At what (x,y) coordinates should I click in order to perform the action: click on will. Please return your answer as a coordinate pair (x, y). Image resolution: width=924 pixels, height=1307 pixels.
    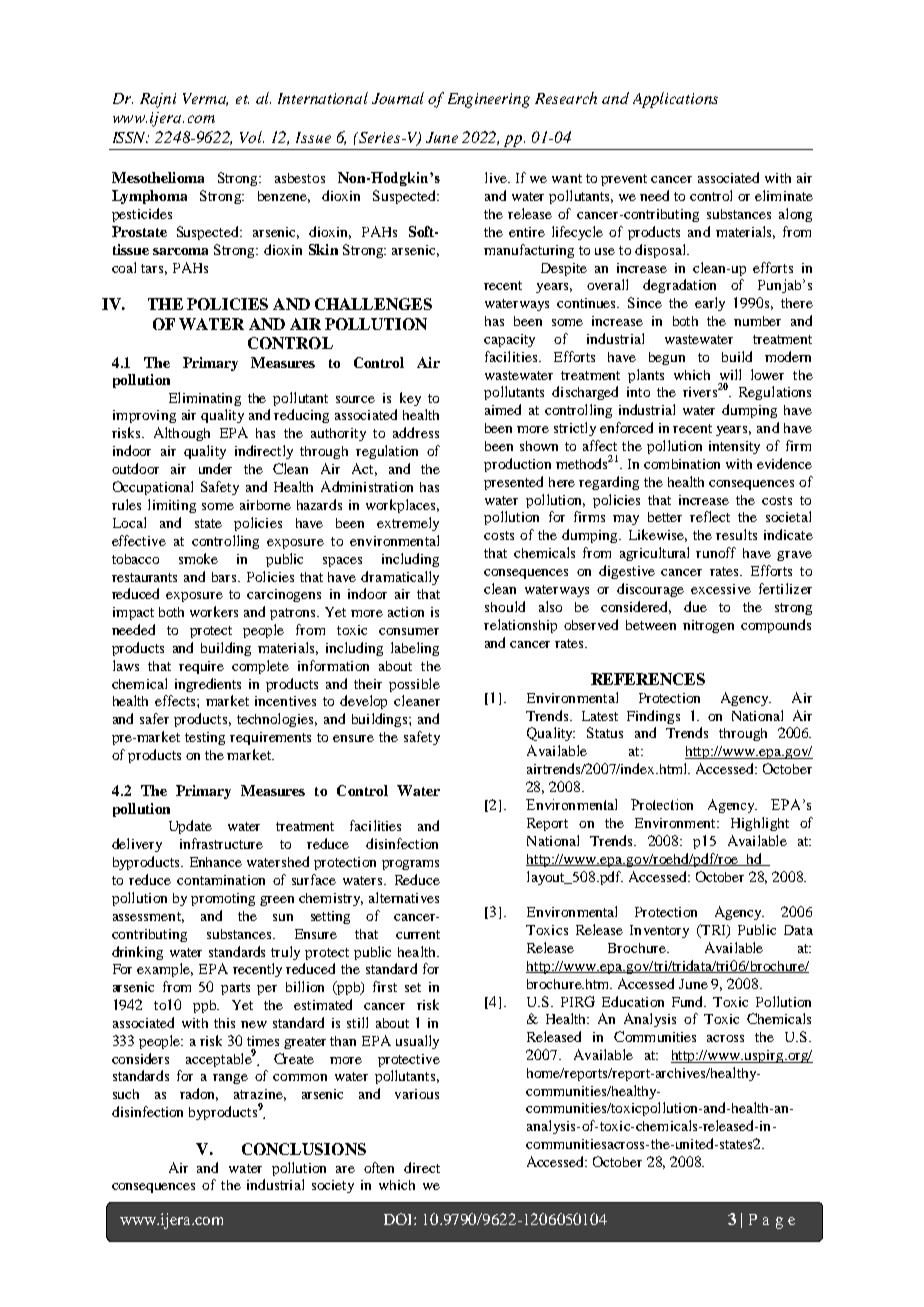
    Looking at the image, I should click on (730, 374).
